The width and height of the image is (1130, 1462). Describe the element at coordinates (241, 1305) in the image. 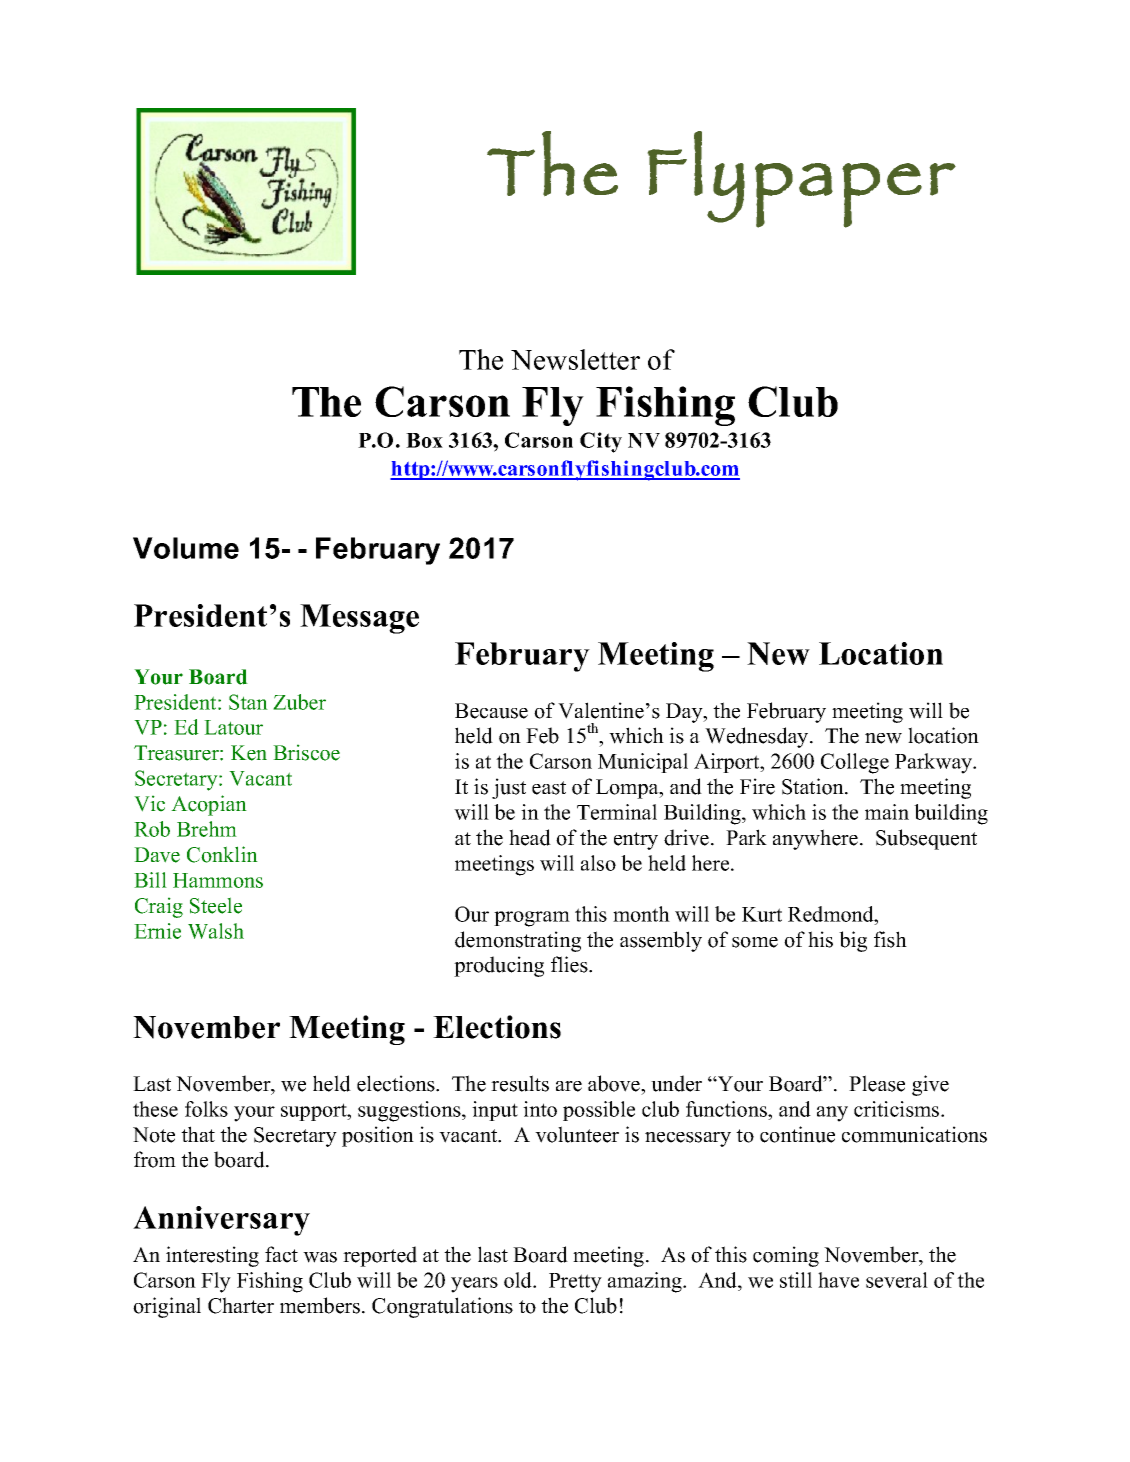

I see `Charter` at that location.
